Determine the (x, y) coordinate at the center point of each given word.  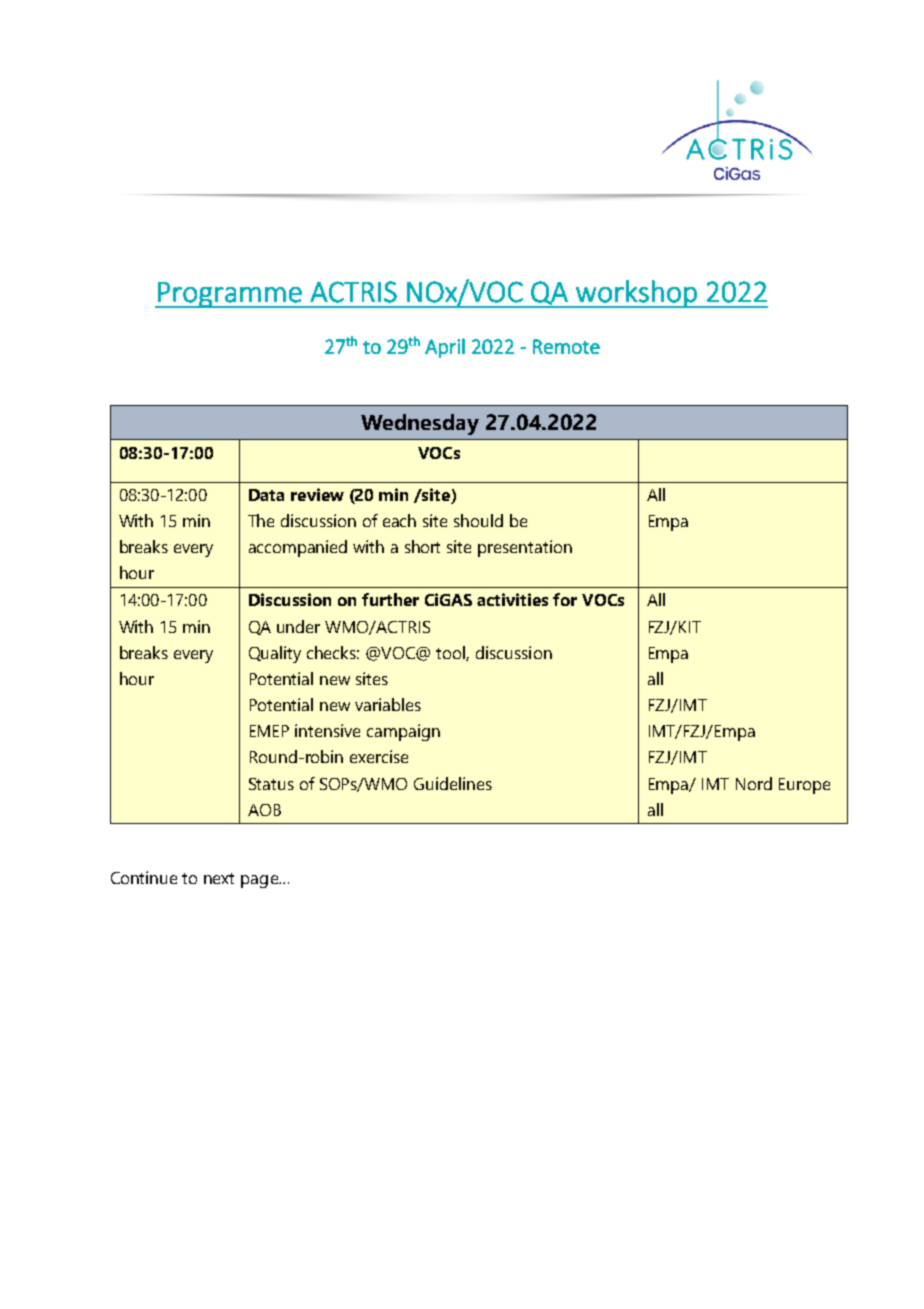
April (445, 348)
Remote (566, 346)
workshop (636, 294)
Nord (754, 783)
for (565, 599)
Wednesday (420, 424)
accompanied (298, 548)
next (219, 878)
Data (266, 495)
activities (512, 599)
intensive (327, 730)
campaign (403, 732)
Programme (230, 295)
